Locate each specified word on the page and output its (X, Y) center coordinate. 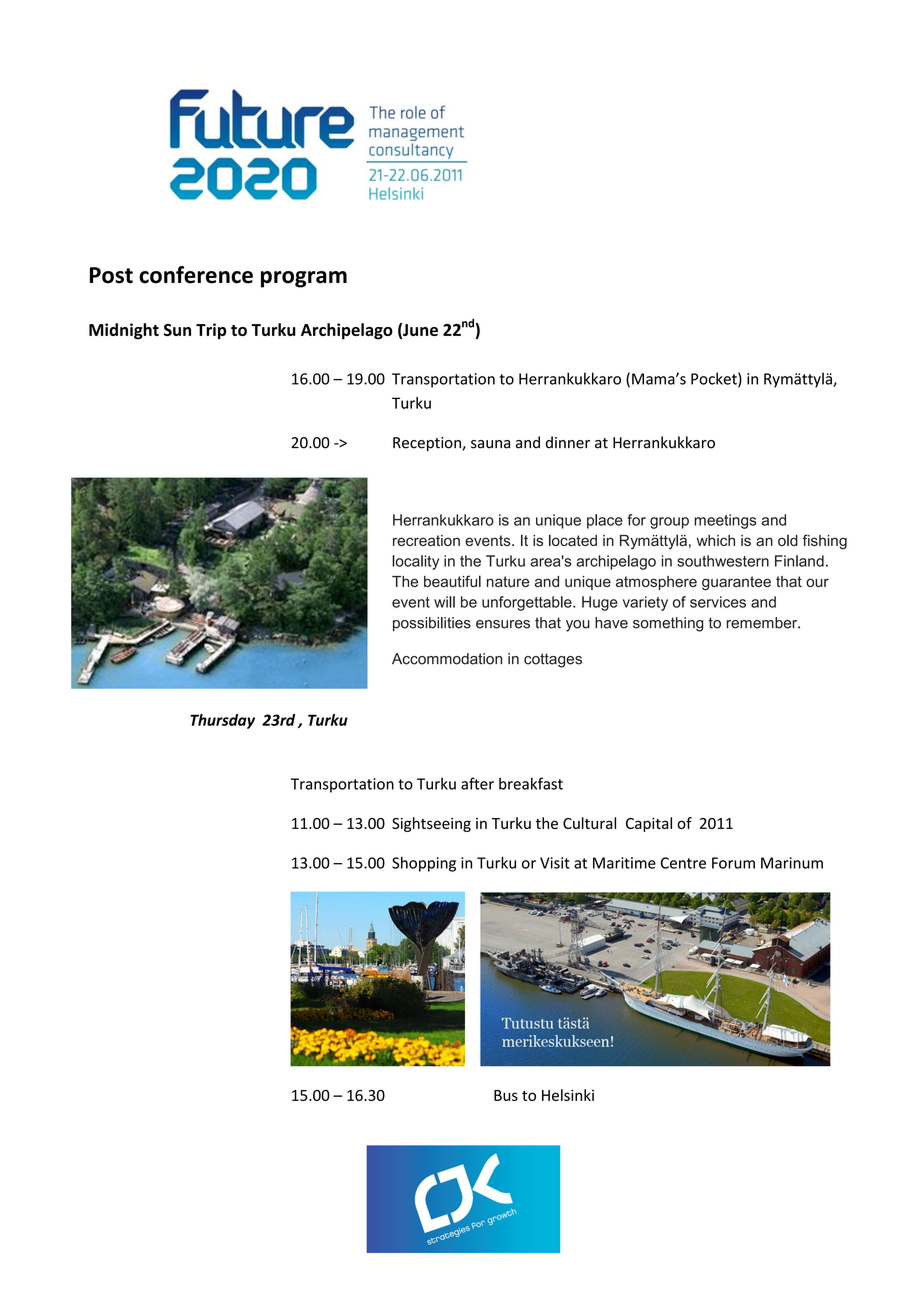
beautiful (452, 581)
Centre (683, 863)
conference (196, 275)
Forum (733, 863)
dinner (568, 442)
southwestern (723, 561)
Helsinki (568, 1095)
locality (415, 562)
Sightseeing (431, 824)
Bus (506, 1095)
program (304, 279)
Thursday (222, 721)
